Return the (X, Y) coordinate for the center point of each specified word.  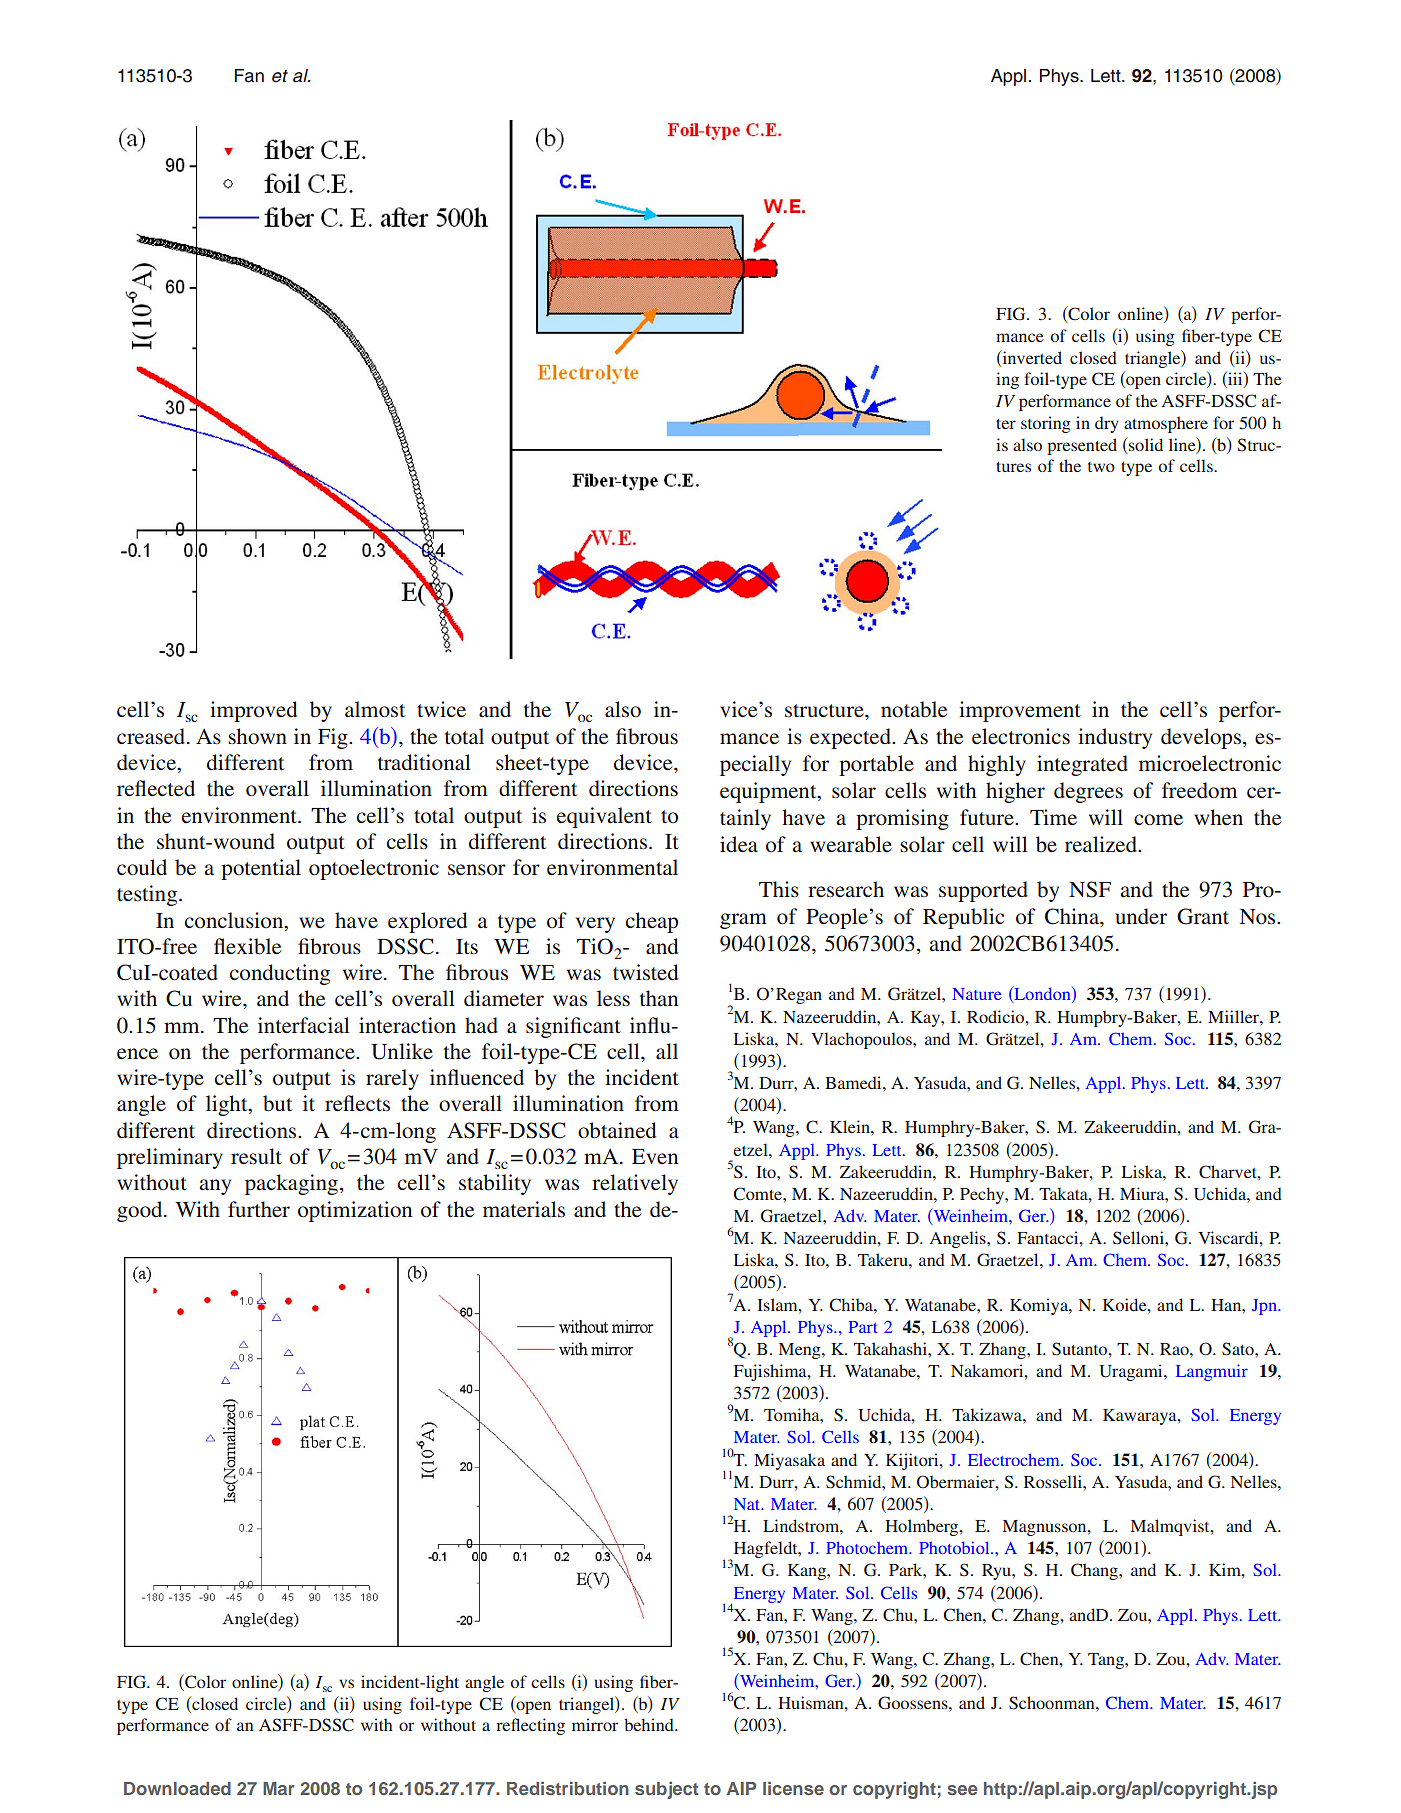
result (256, 1156)
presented (1082, 446)
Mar (278, 1788)
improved (253, 711)
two (1101, 467)
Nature (977, 994)
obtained (617, 1130)
